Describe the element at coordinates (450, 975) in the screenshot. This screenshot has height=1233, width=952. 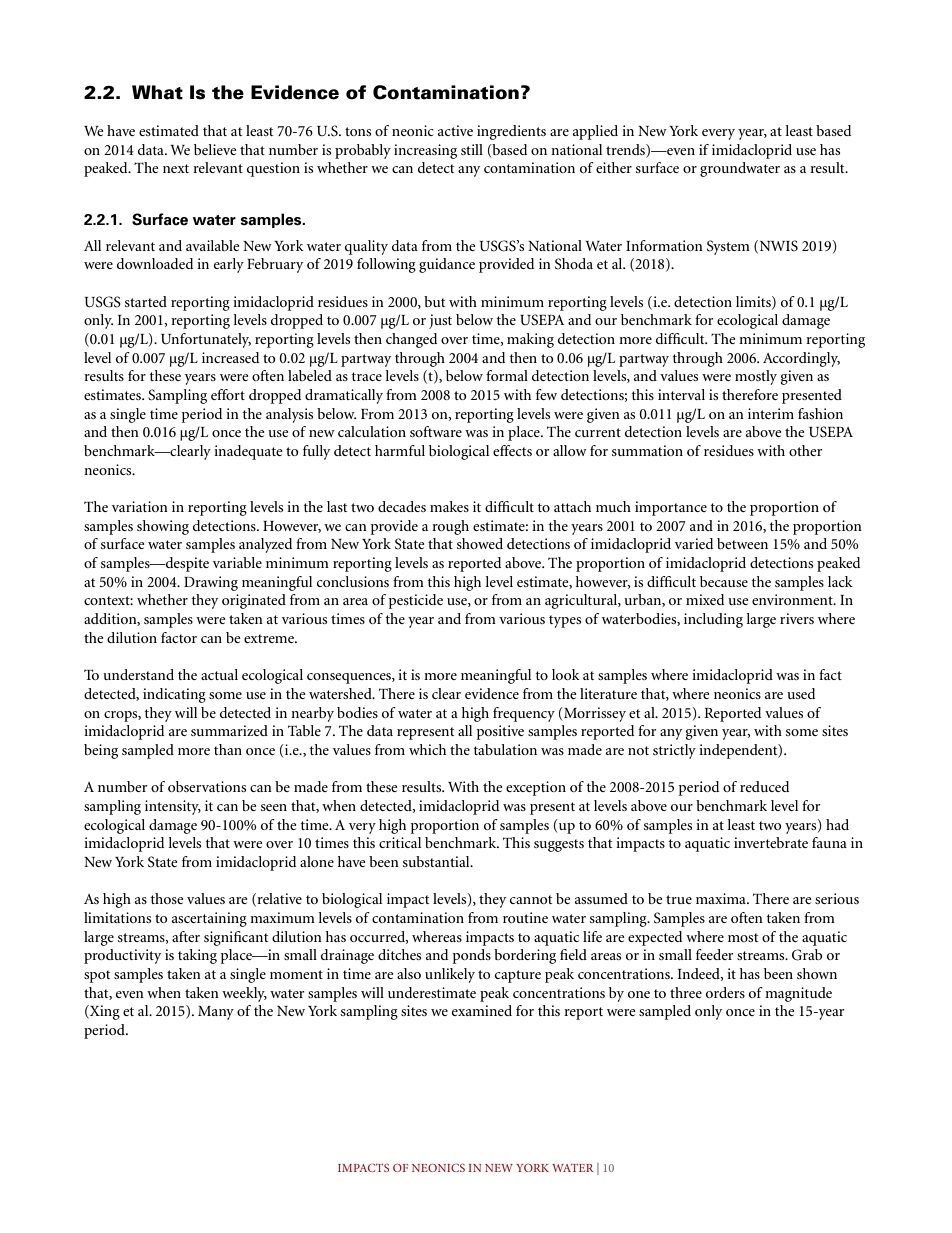
I see `unlikely` at that location.
